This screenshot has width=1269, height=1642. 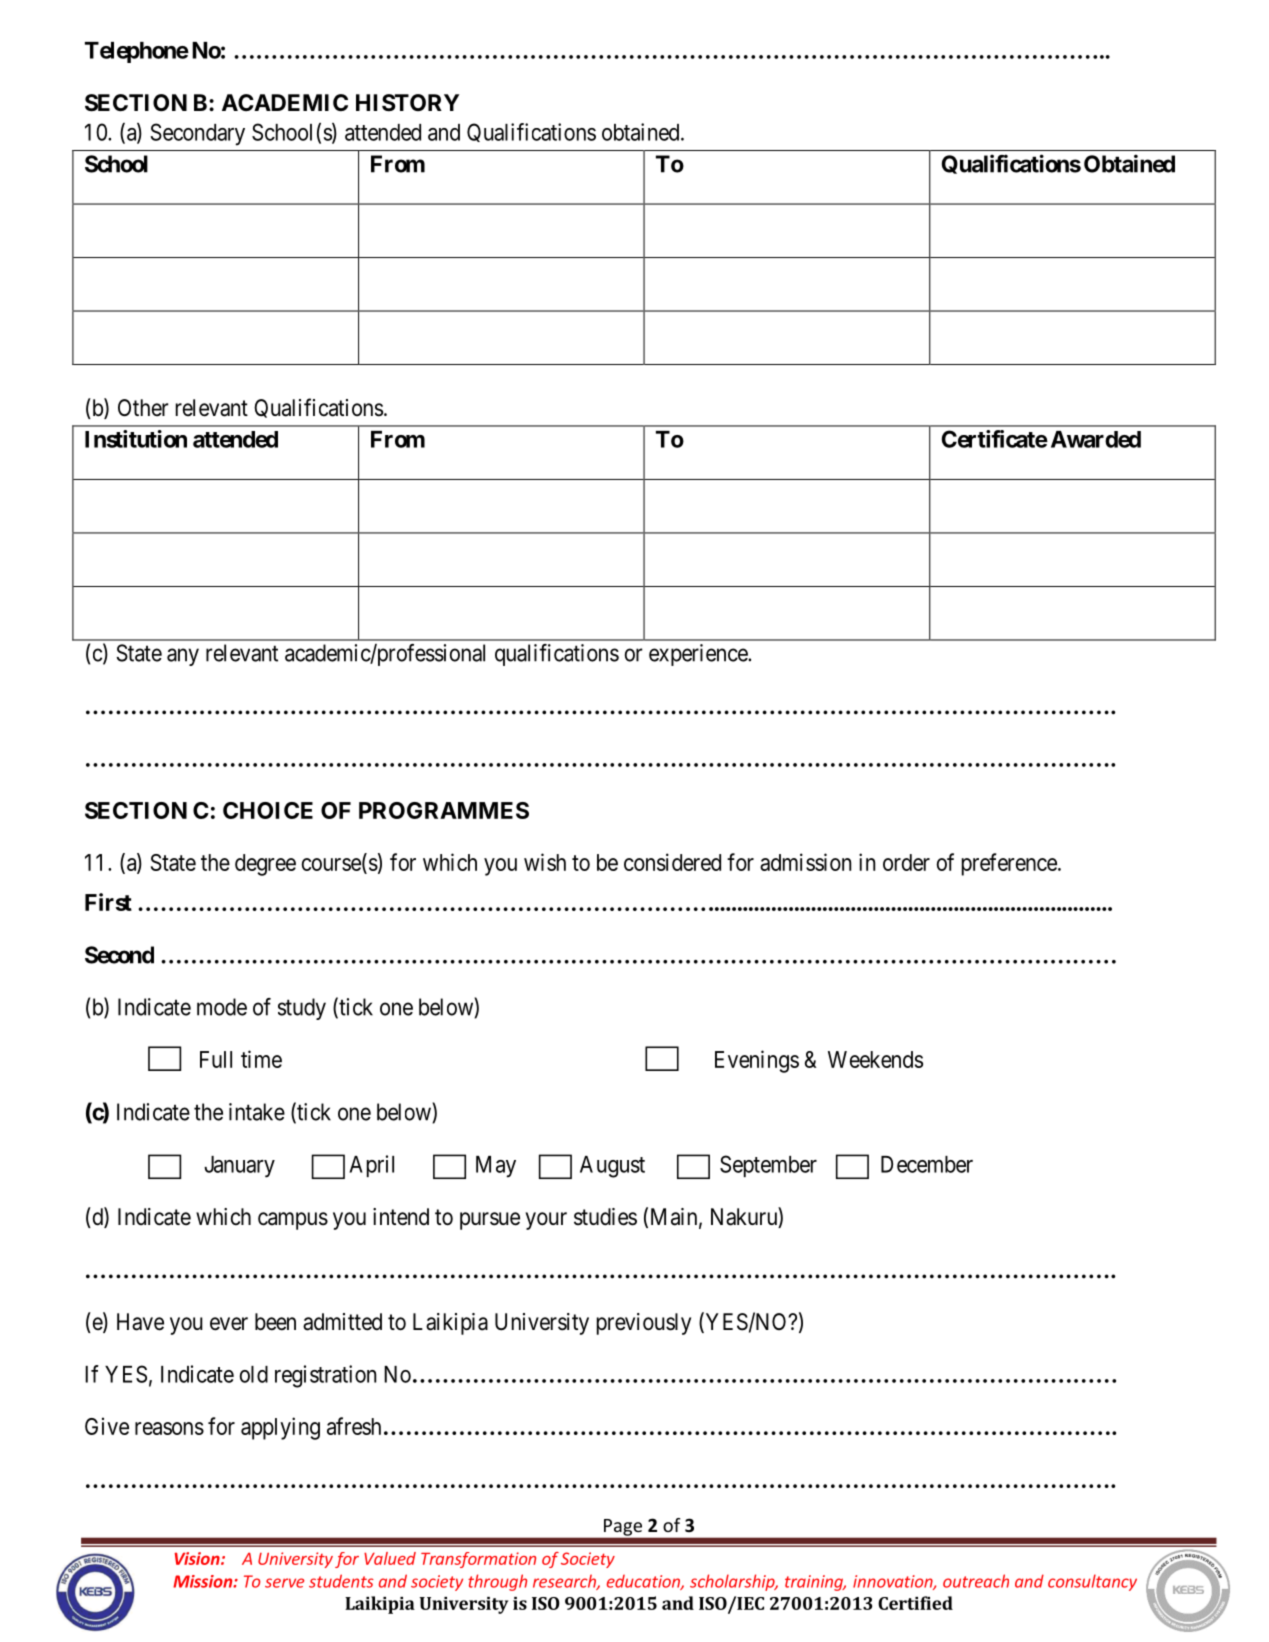 What do you see at coordinates (875, 1059) in the screenshot?
I see `Weekends` at bounding box center [875, 1059].
